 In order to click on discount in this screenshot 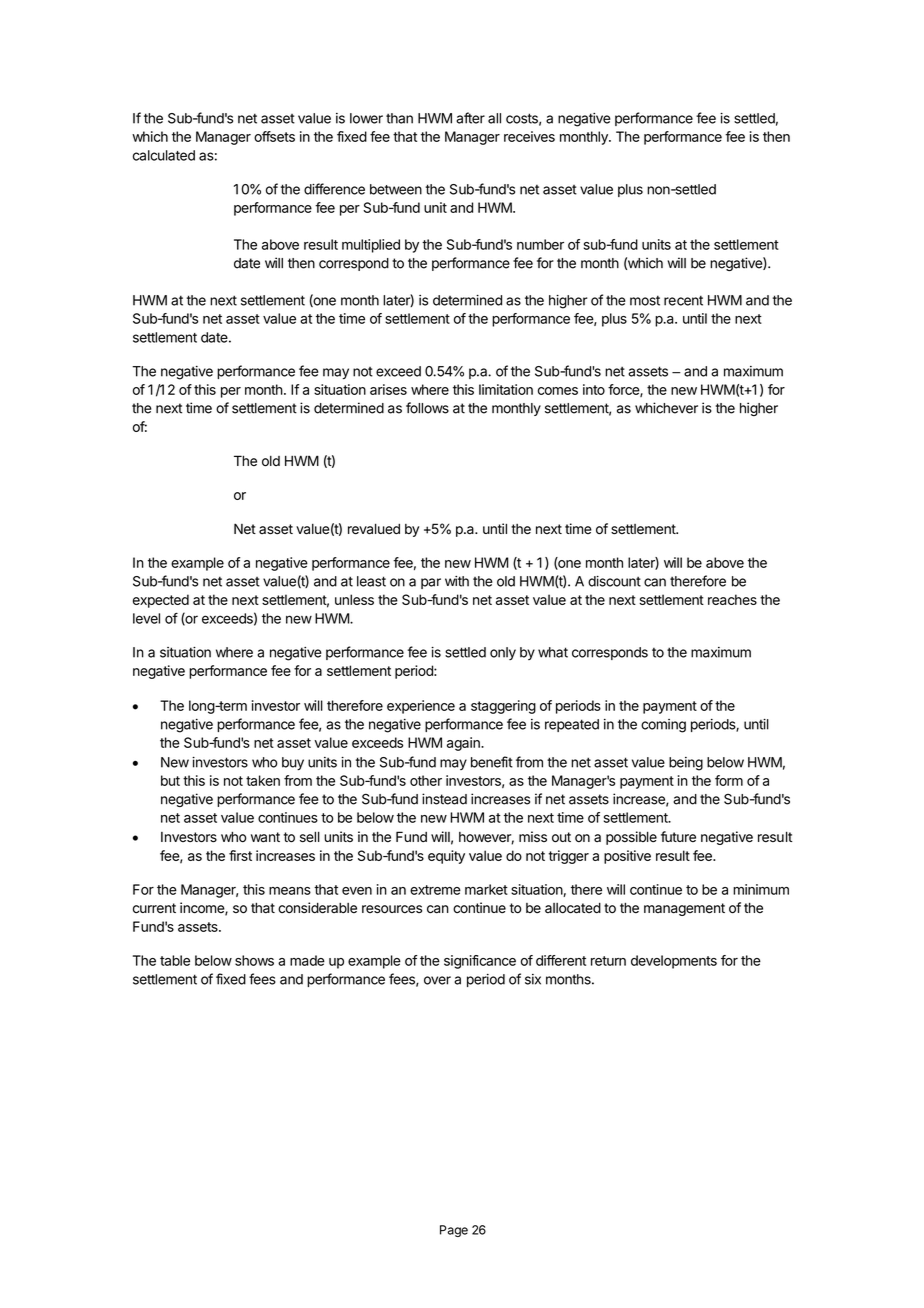, I will do `click(614, 581)`.
